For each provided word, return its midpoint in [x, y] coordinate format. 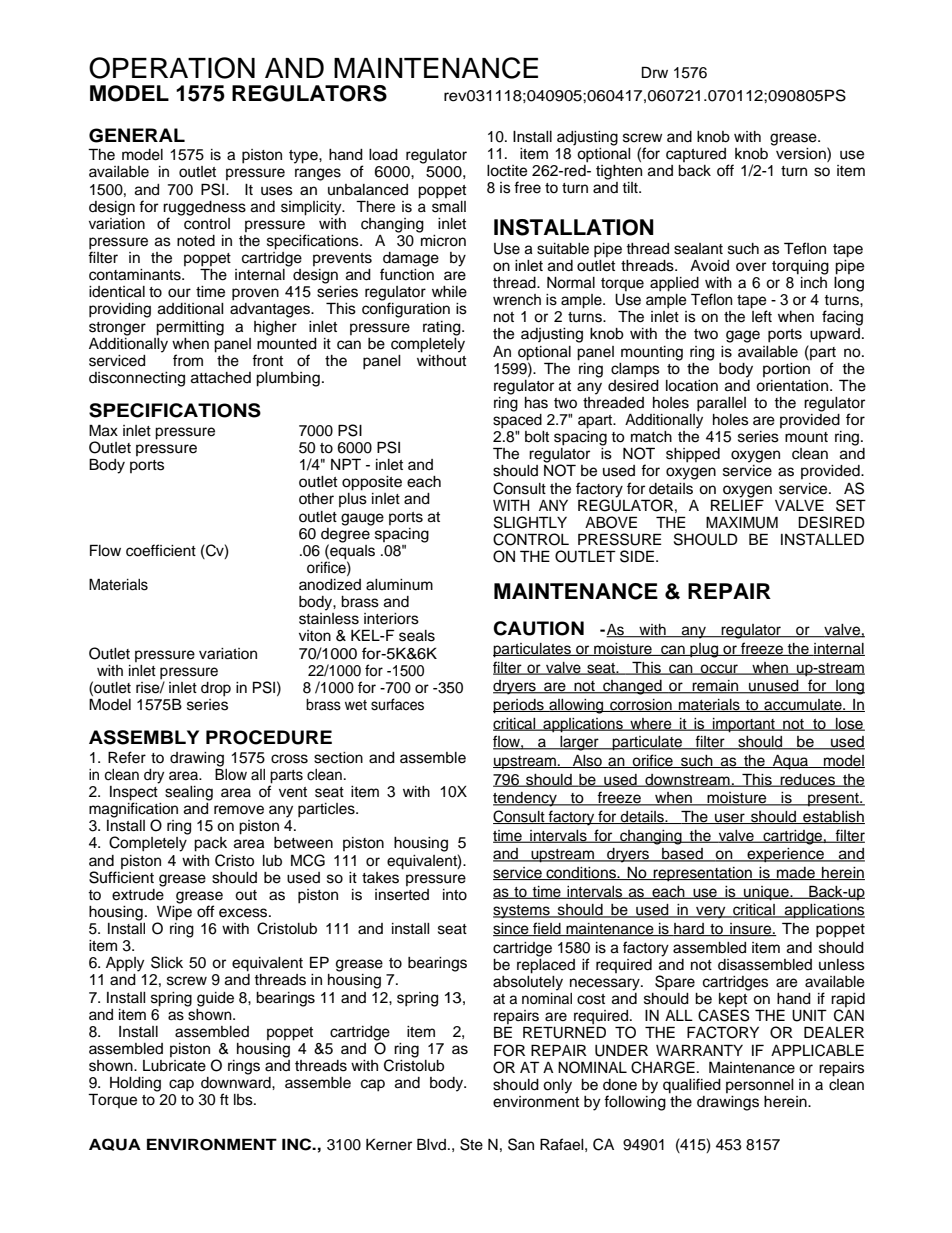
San [521, 1144]
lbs [244, 1100]
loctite [507, 171]
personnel [760, 1086]
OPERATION [172, 68]
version [801, 152]
